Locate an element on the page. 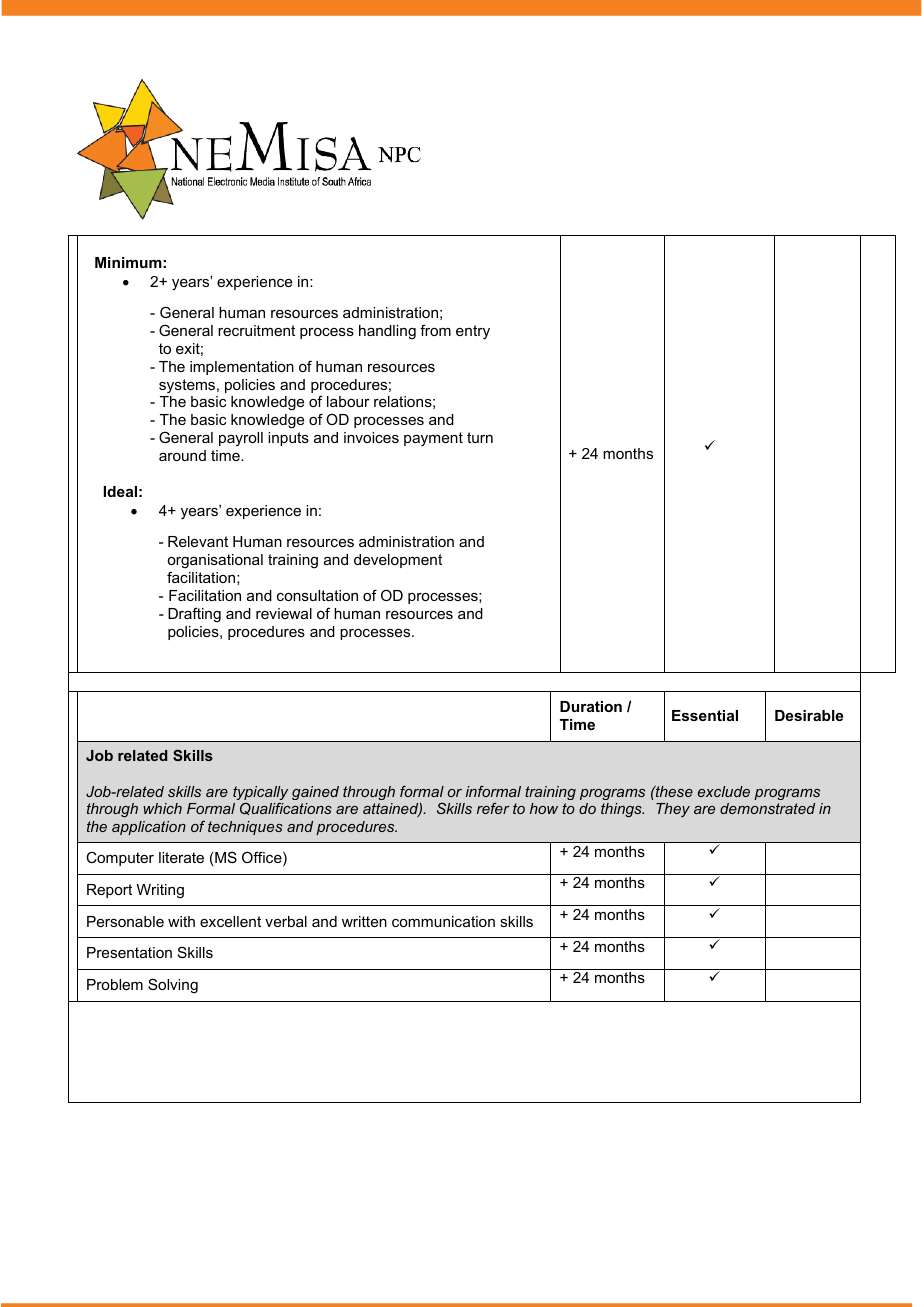  exclude is located at coordinates (724, 791).
